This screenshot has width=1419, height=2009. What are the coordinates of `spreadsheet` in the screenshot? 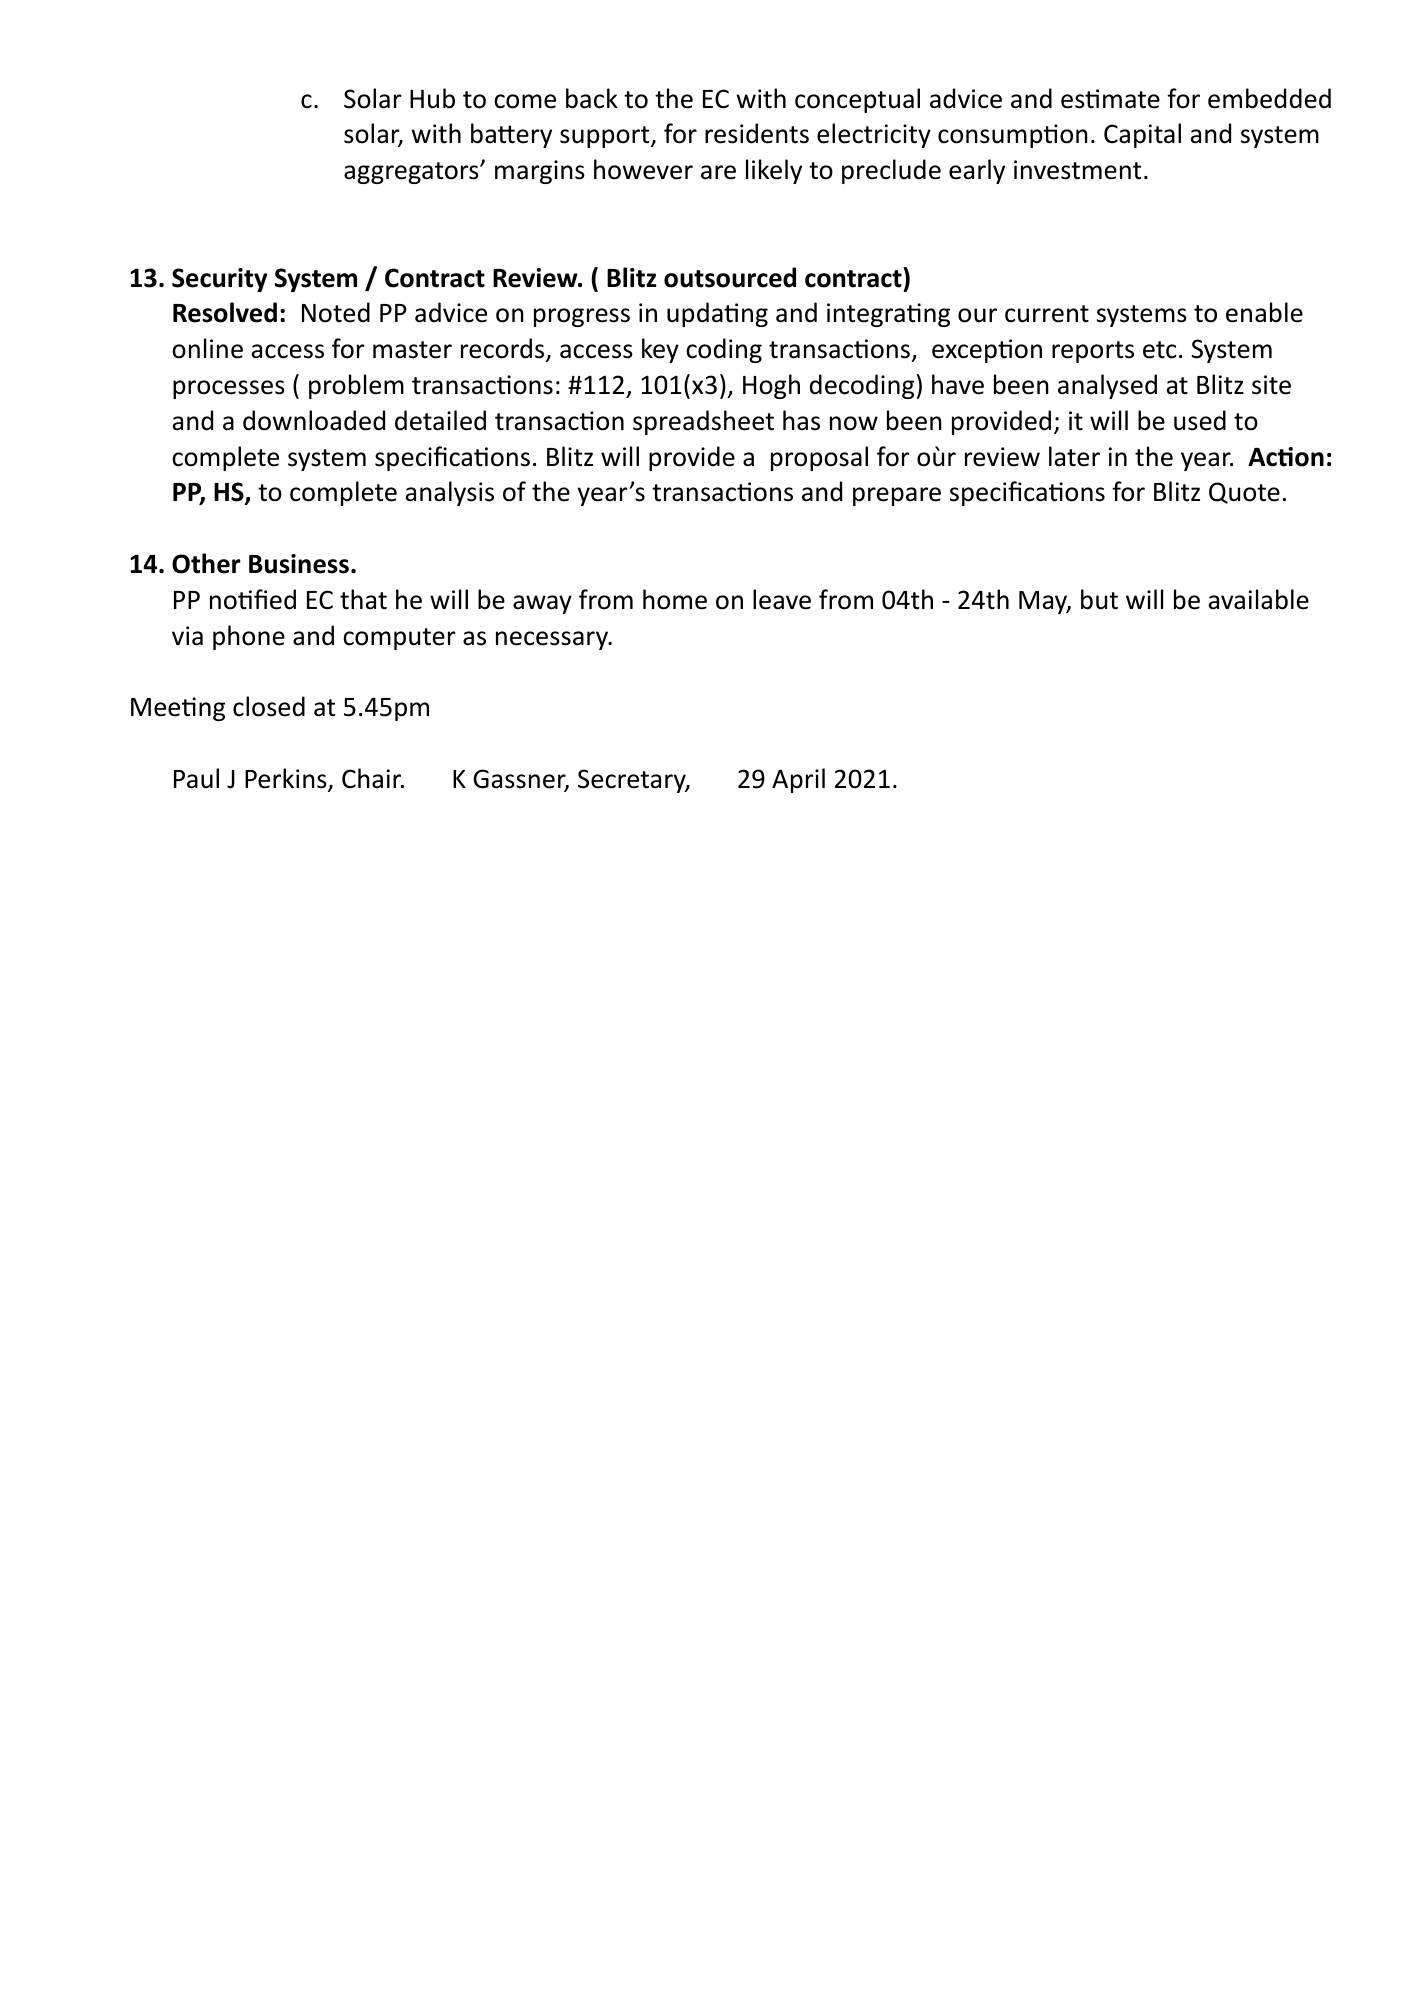 It's located at (703, 422).
